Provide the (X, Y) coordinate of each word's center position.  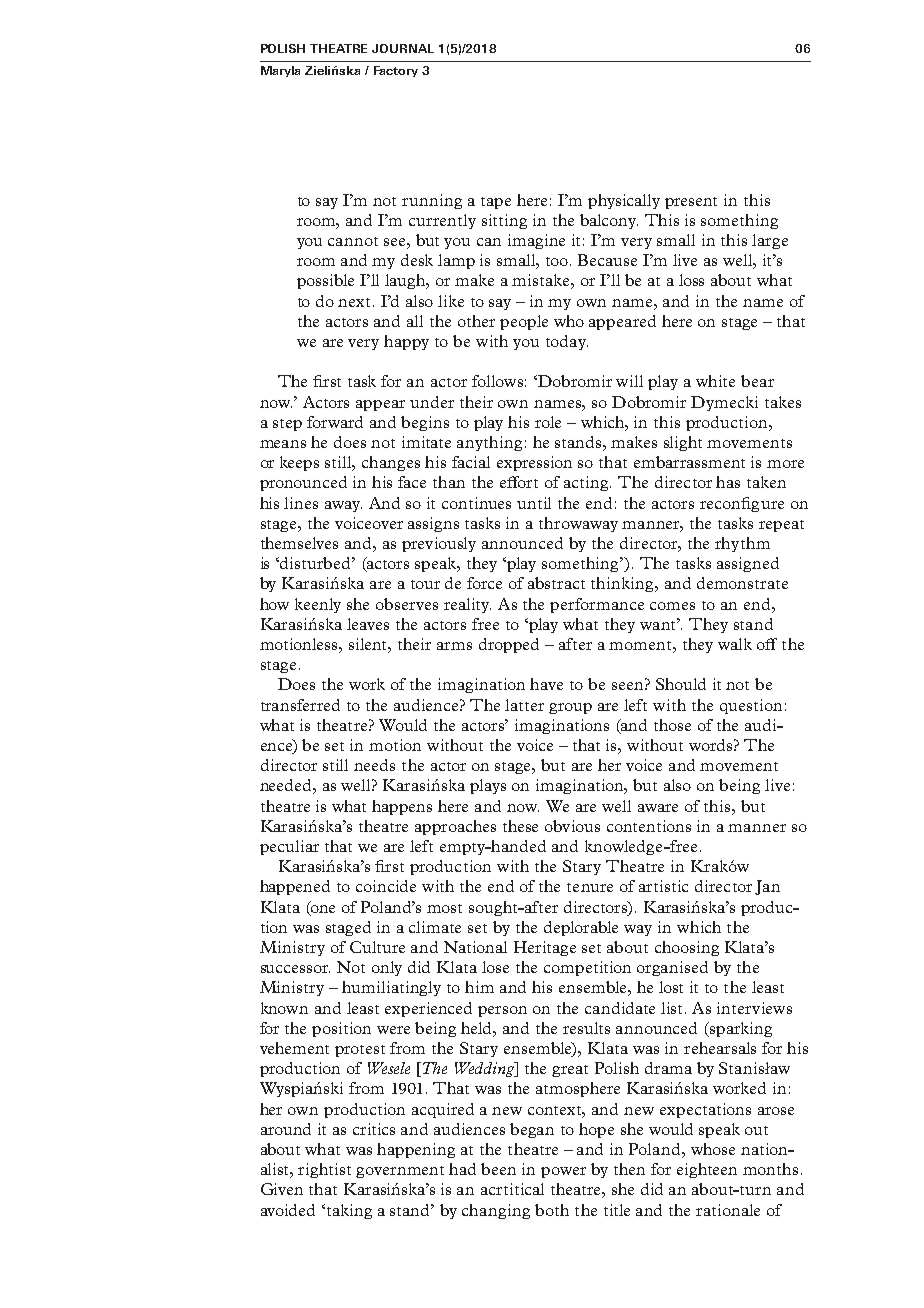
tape (496, 203)
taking (348, 1211)
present (691, 203)
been (498, 1169)
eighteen (707, 1170)
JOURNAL (403, 48)
